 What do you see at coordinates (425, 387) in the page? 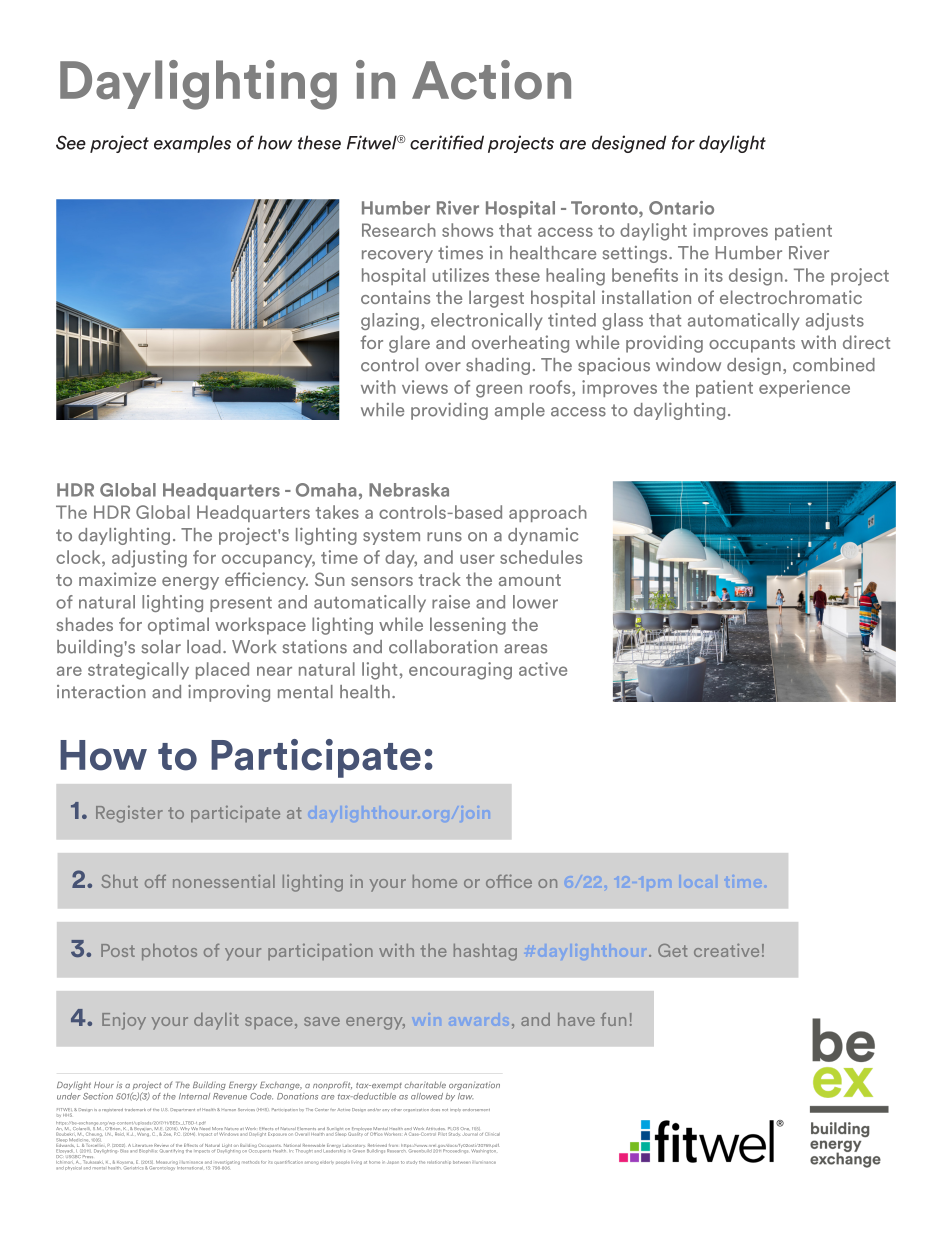
I see `views` at bounding box center [425, 387].
